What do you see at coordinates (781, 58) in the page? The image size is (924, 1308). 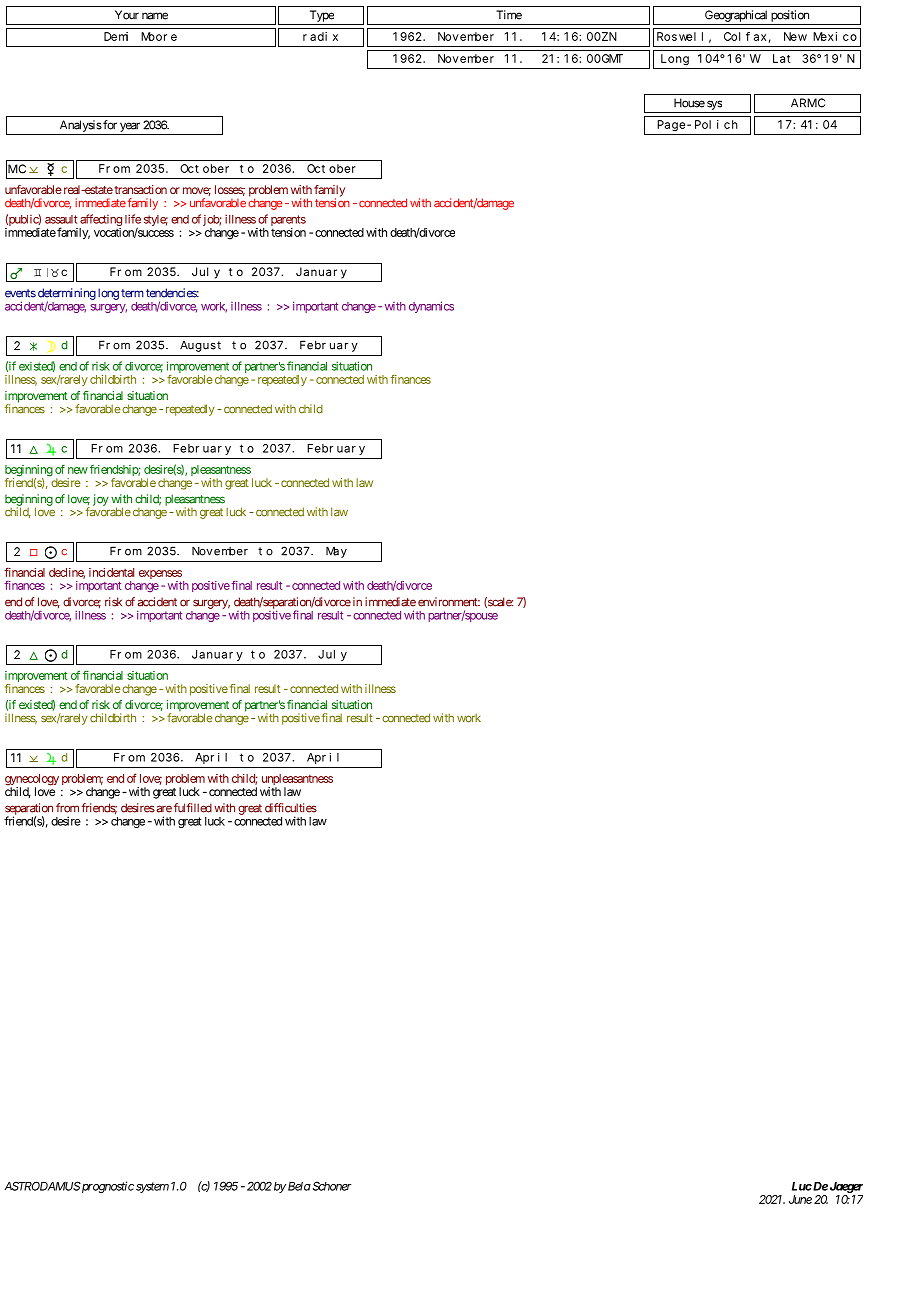 I see `Lat` at bounding box center [781, 58].
